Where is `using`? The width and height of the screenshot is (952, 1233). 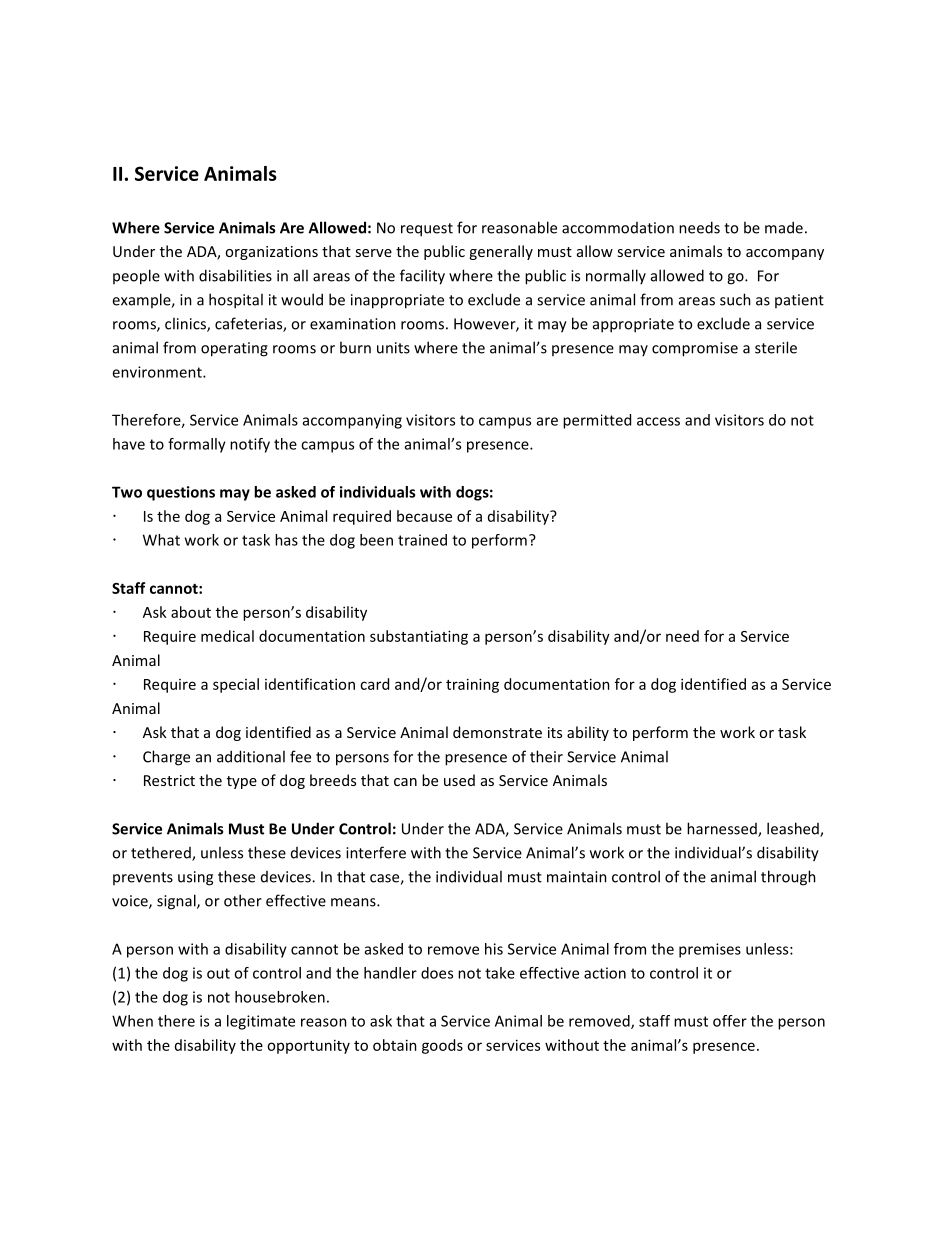
using is located at coordinates (195, 878).
